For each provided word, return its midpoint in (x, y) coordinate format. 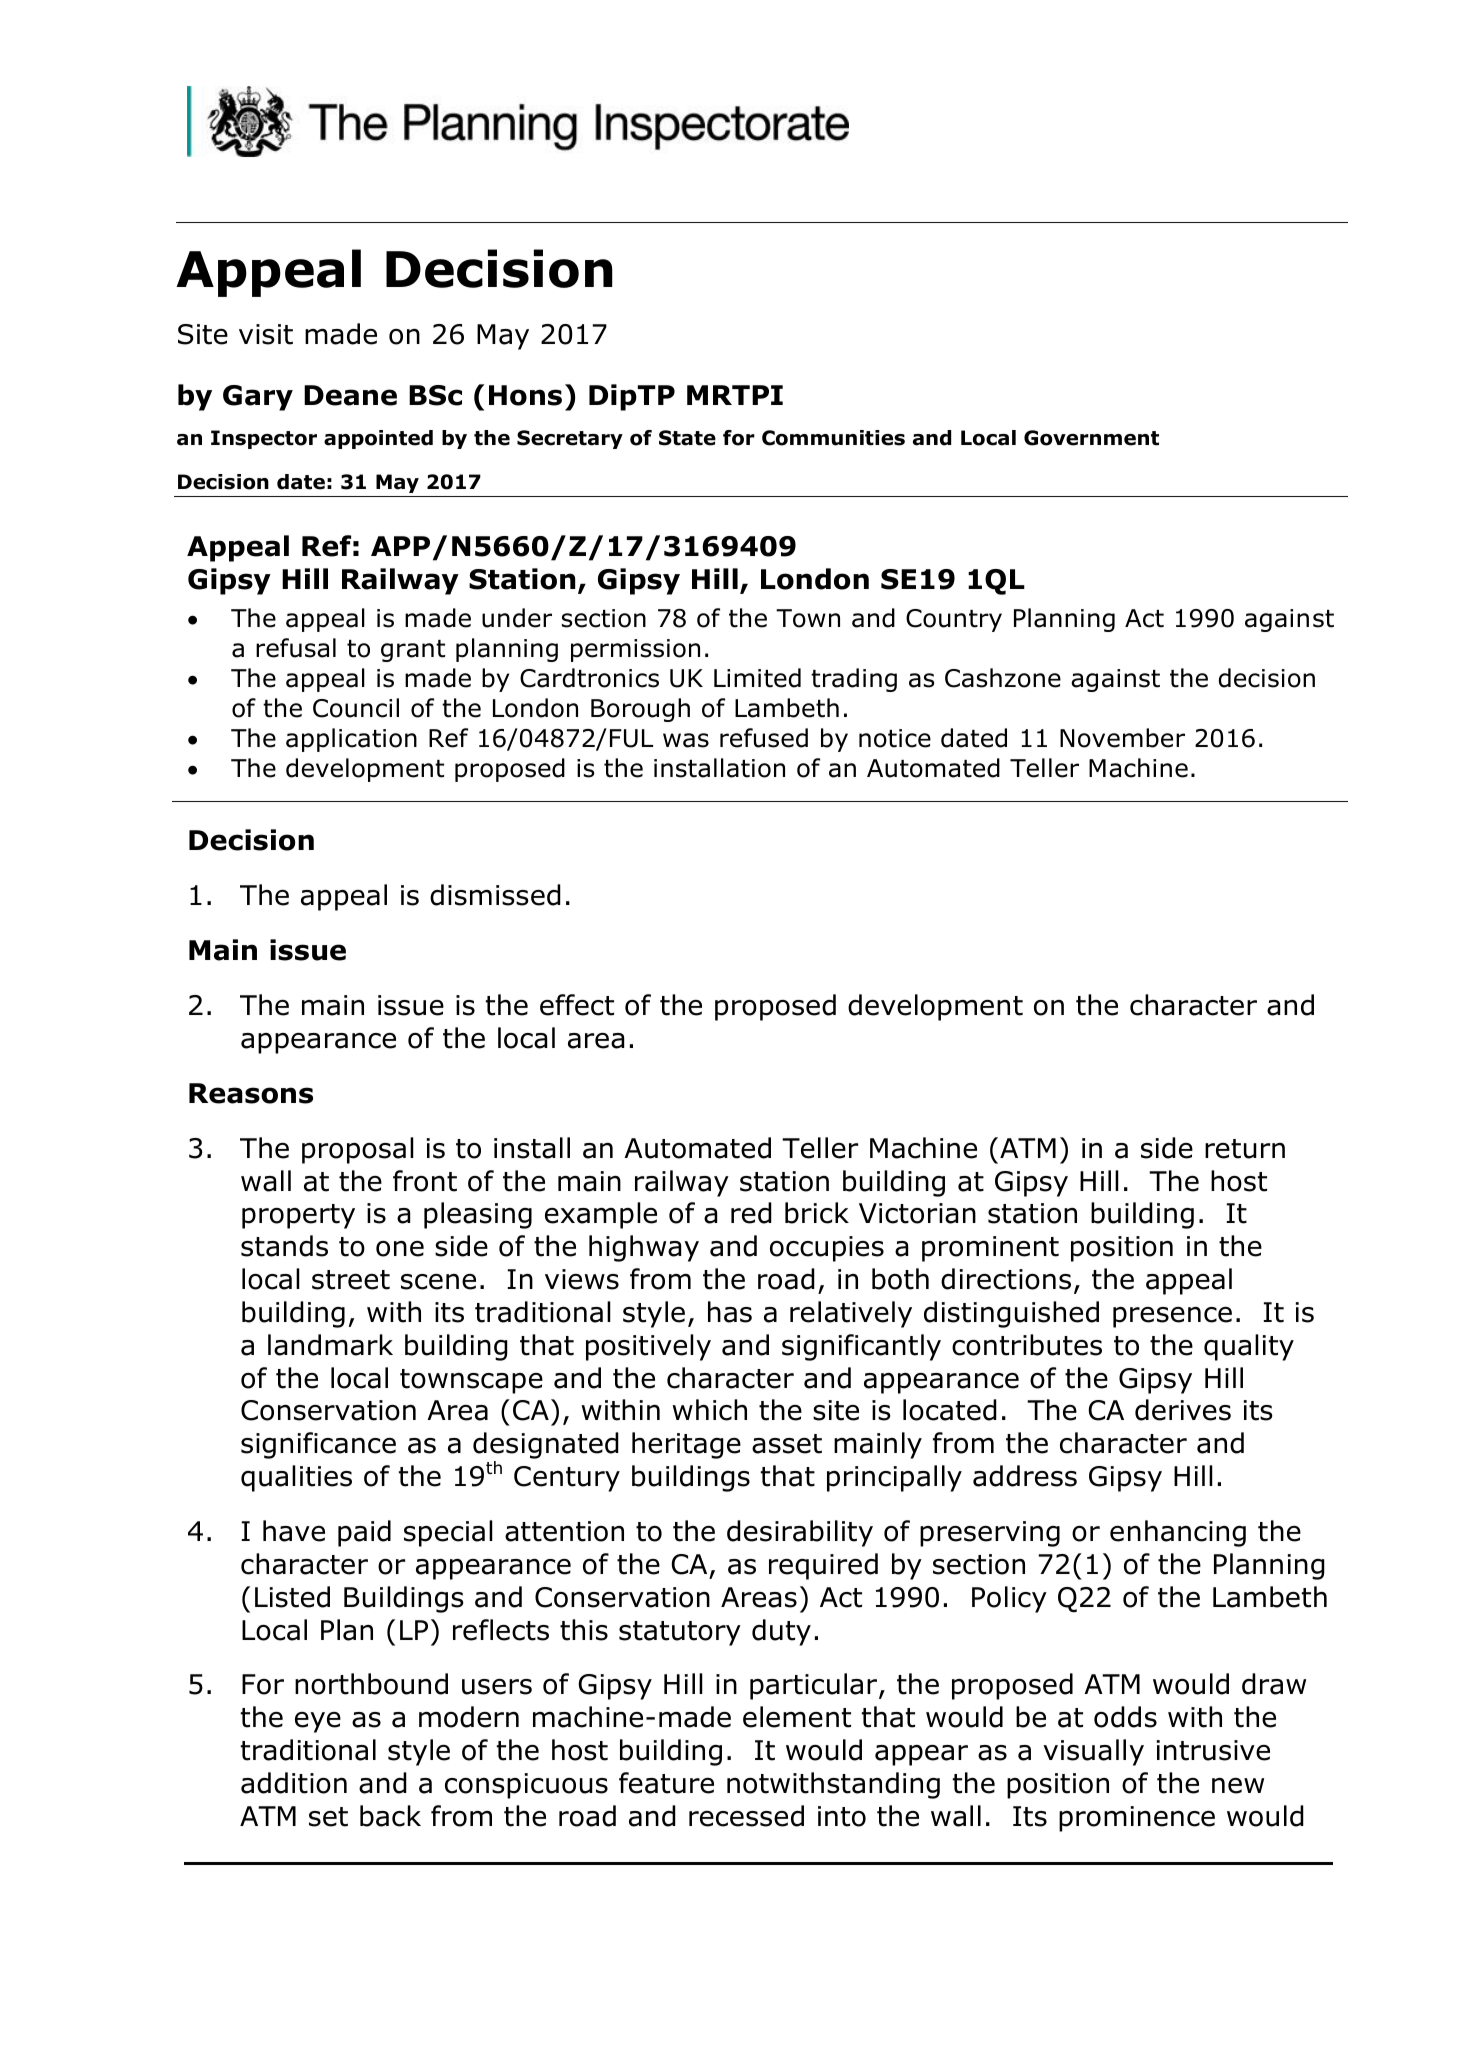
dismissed (495, 895)
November (1122, 738)
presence (1172, 1317)
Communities (833, 438)
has (730, 1312)
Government (1091, 438)
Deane (350, 395)
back (390, 1816)
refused (764, 738)
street (351, 1280)
